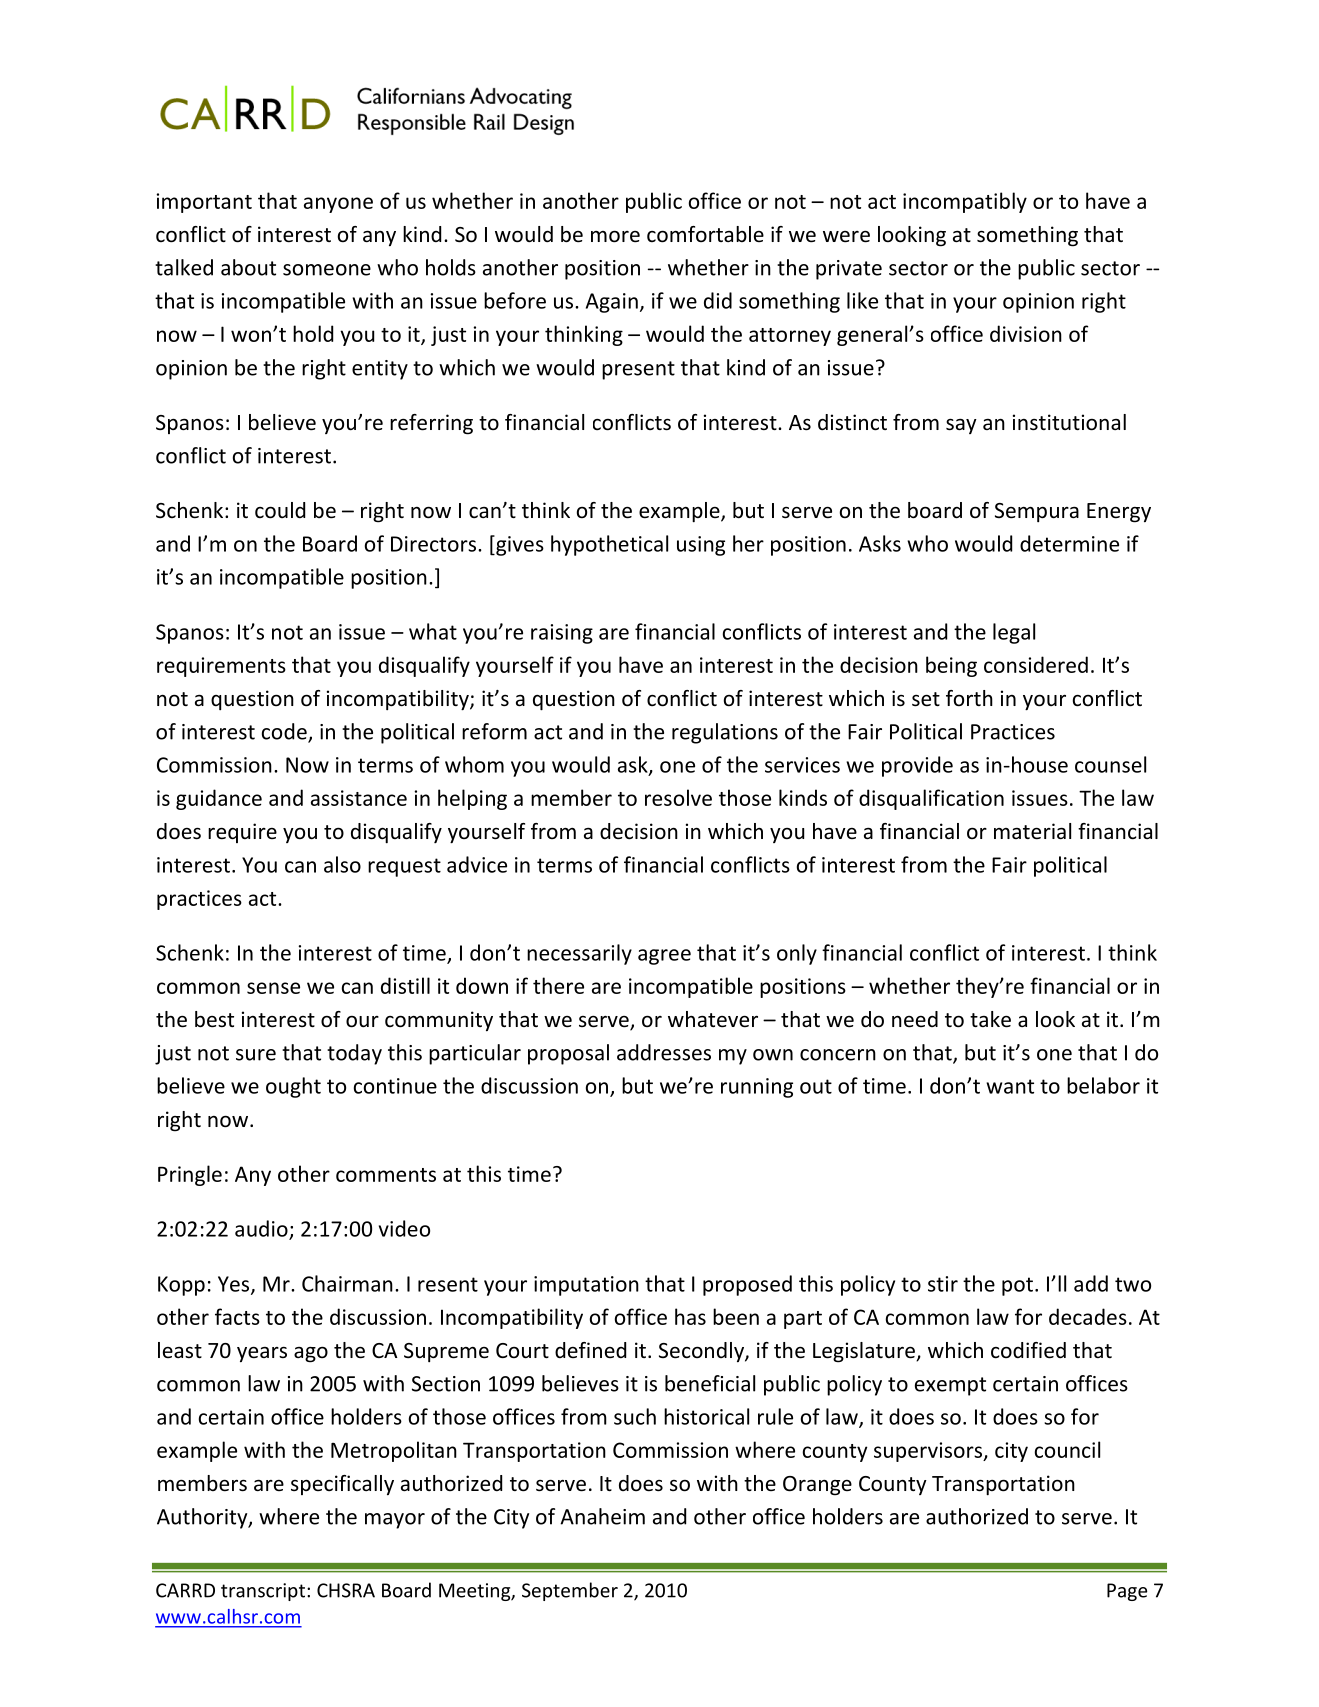  What do you see at coordinates (701, 546) in the image?
I see `using` at bounding box center [701, 546].
